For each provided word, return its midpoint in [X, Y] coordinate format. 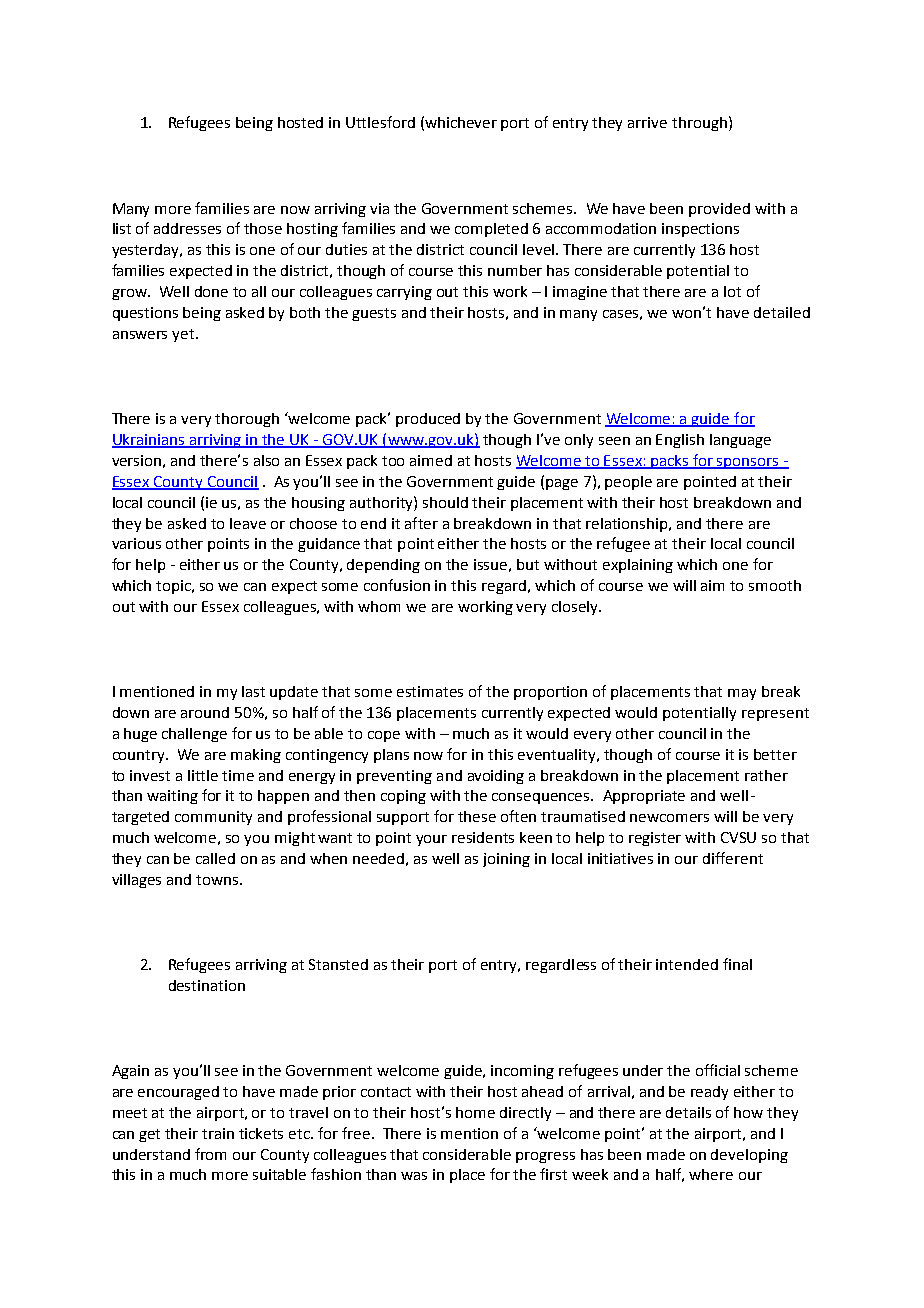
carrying [404, 293]
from [210, 1154]
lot [732, 291]
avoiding [496, 777]
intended [687, 964]
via [379, 208]
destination [207, 985]
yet [184, 335]
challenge [194, 735]
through [699, 124]
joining [506, 860]
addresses [187, 228]
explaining [638, 566]
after [421, 523]
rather [766, 775]
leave [248, 523]
